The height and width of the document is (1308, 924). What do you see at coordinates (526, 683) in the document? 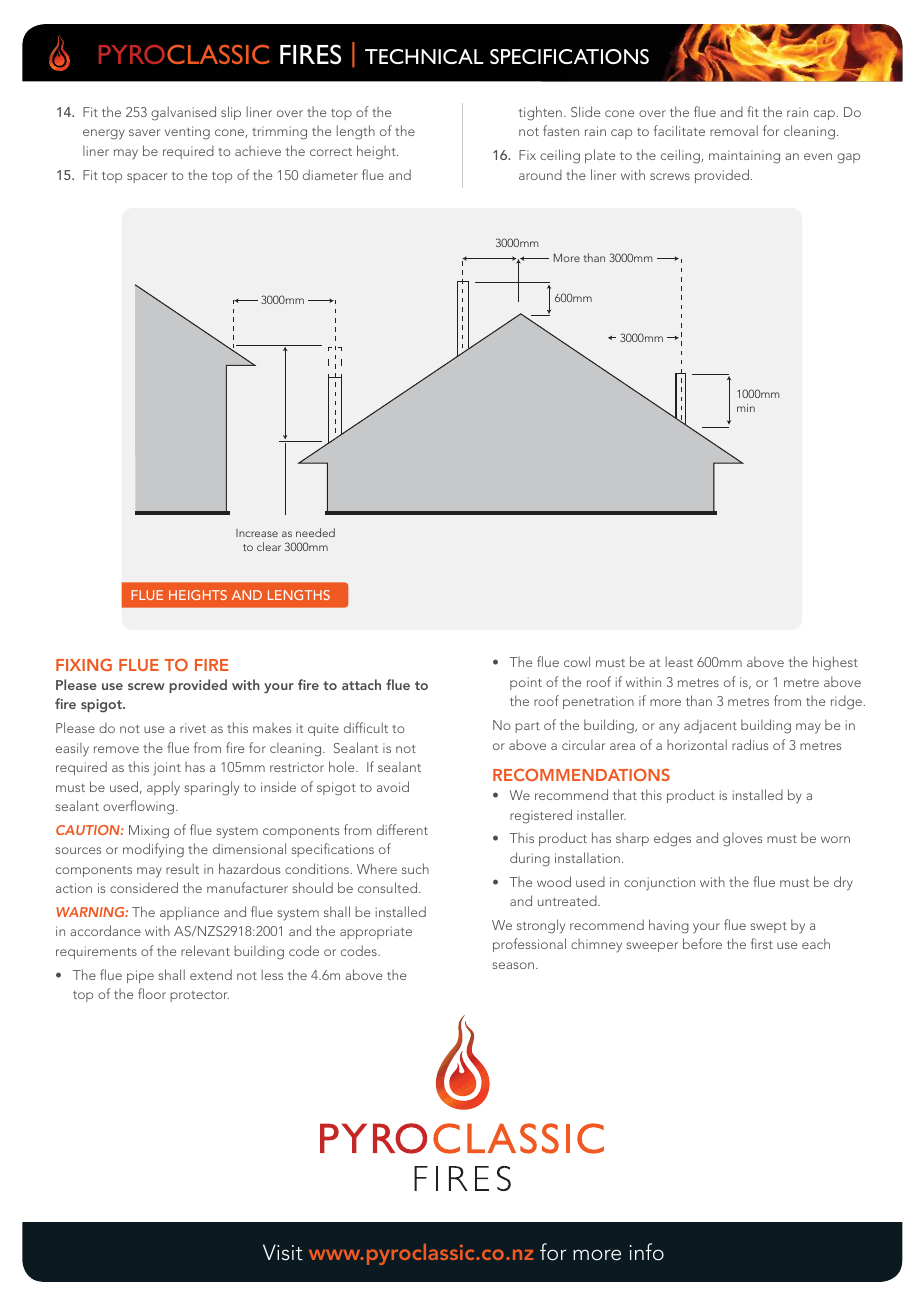
I see `point` at bounding box center [526, 683].
